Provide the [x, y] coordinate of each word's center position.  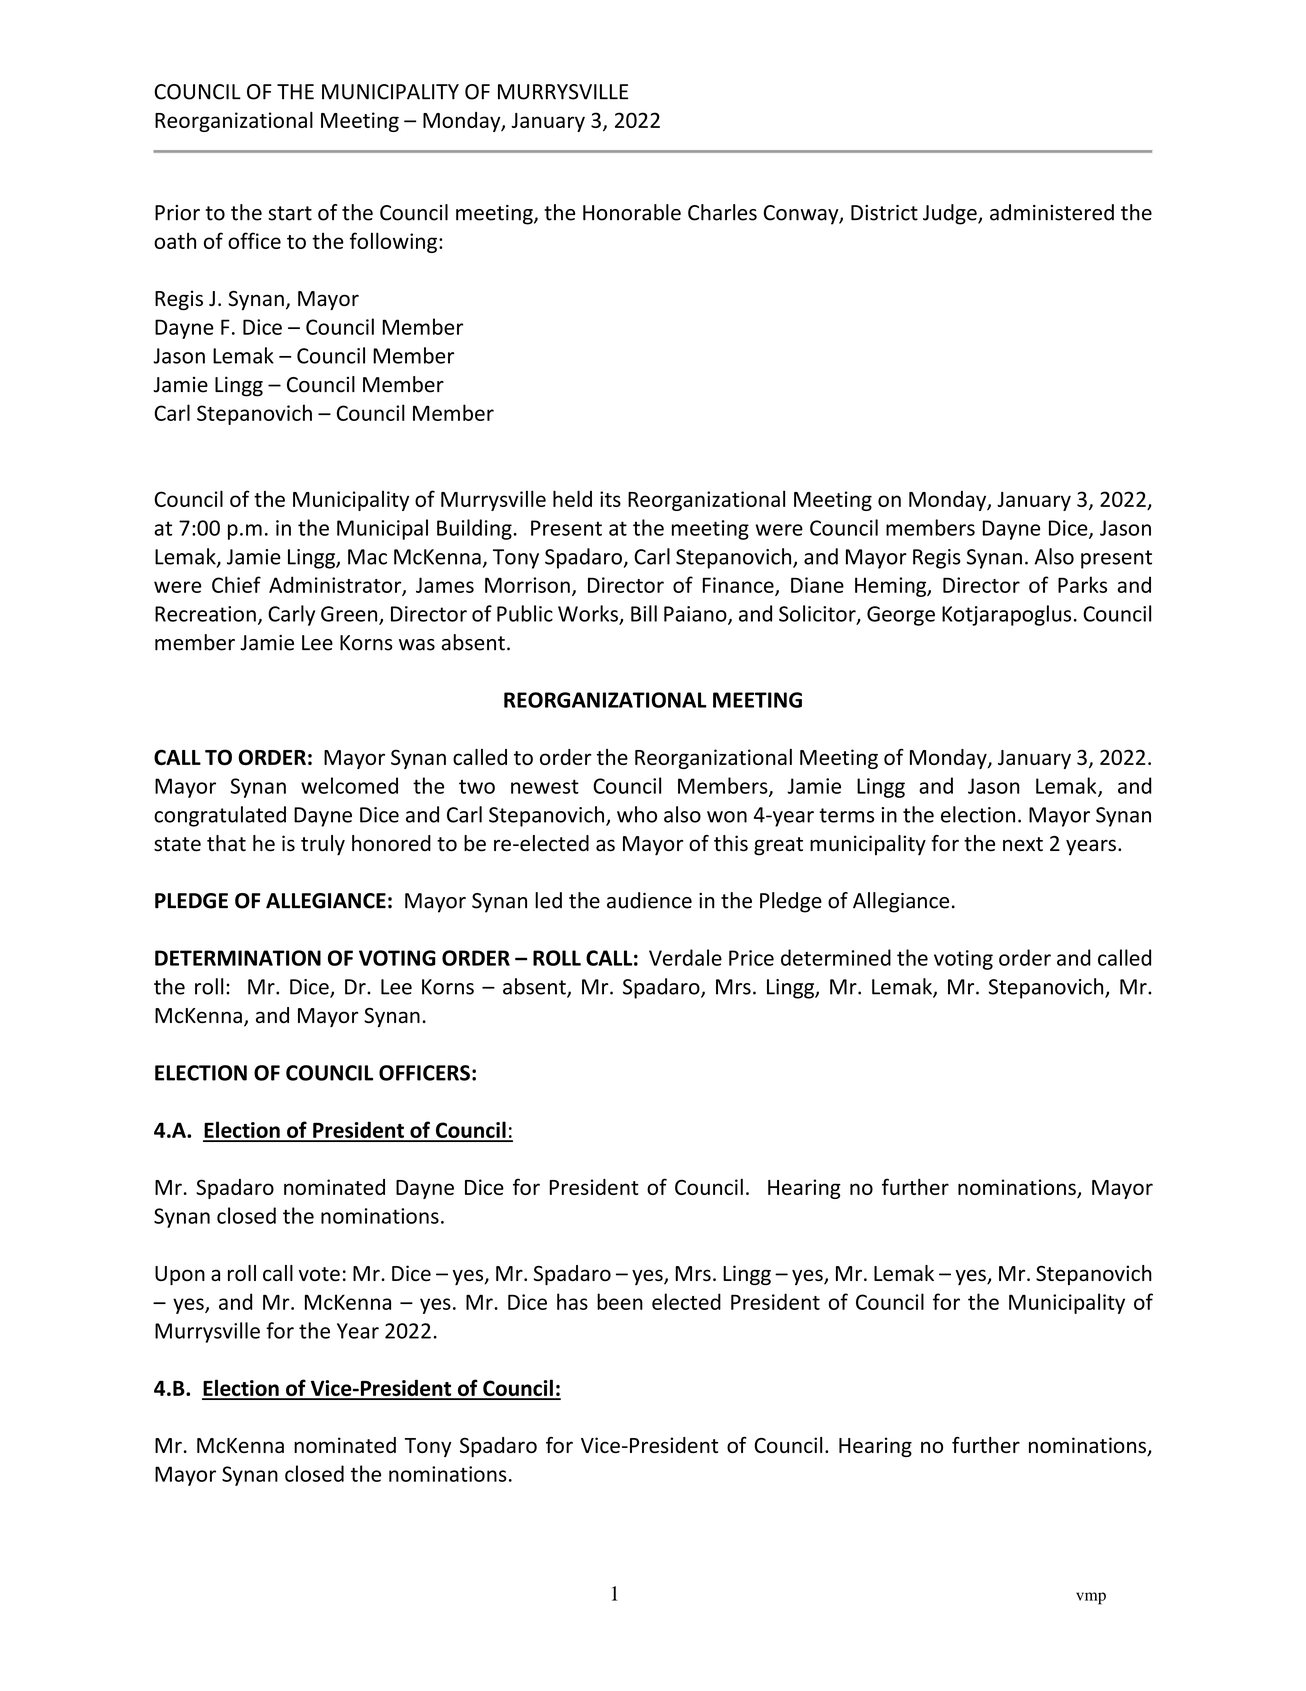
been [620, 1301]
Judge [951, 214]
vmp [1091, 1598]
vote [319, 1274]
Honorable [632, 212]
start [290, 213]
